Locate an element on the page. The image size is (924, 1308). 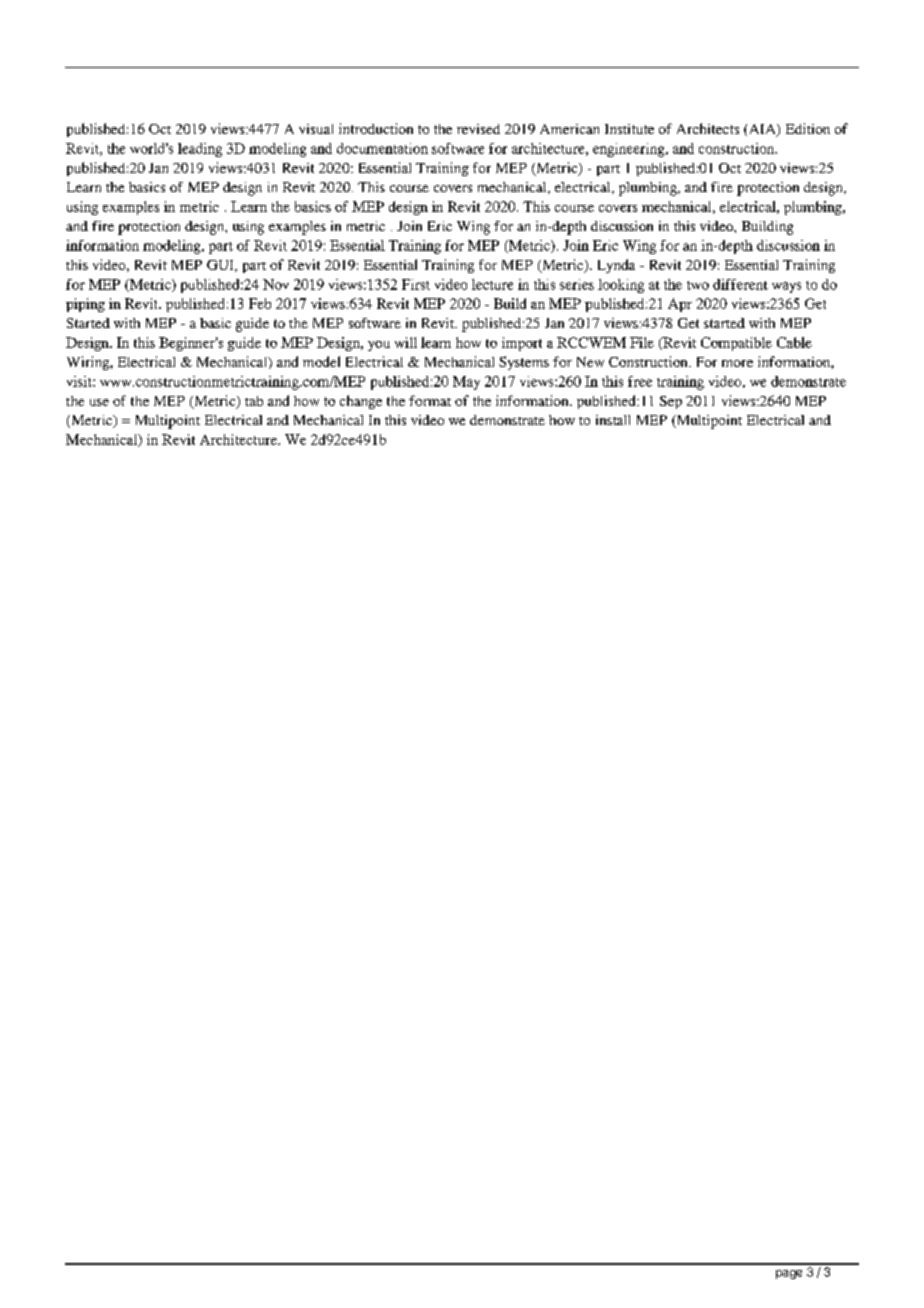
page is located at coordinates (789, 1274).
